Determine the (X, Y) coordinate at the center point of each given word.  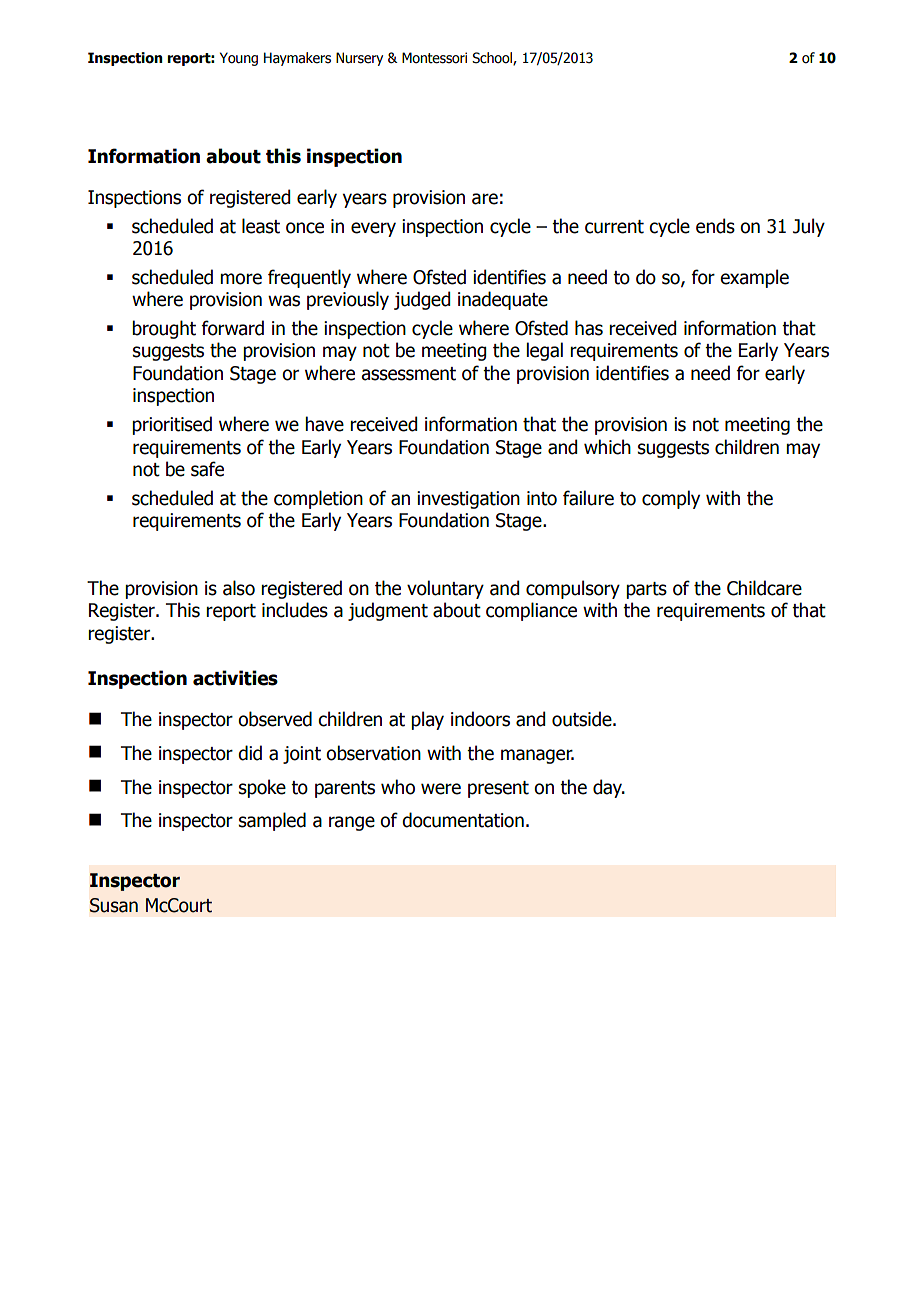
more (241, 279)
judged (422, 300)
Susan (114, 905)
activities (235, 678)
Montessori (434, 58)
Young (239, 59)
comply (671, 499)
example (754, 278)
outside (583, 719)
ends (715, 226)
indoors (480, 719)
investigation (468, 500)
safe (207, 469)
